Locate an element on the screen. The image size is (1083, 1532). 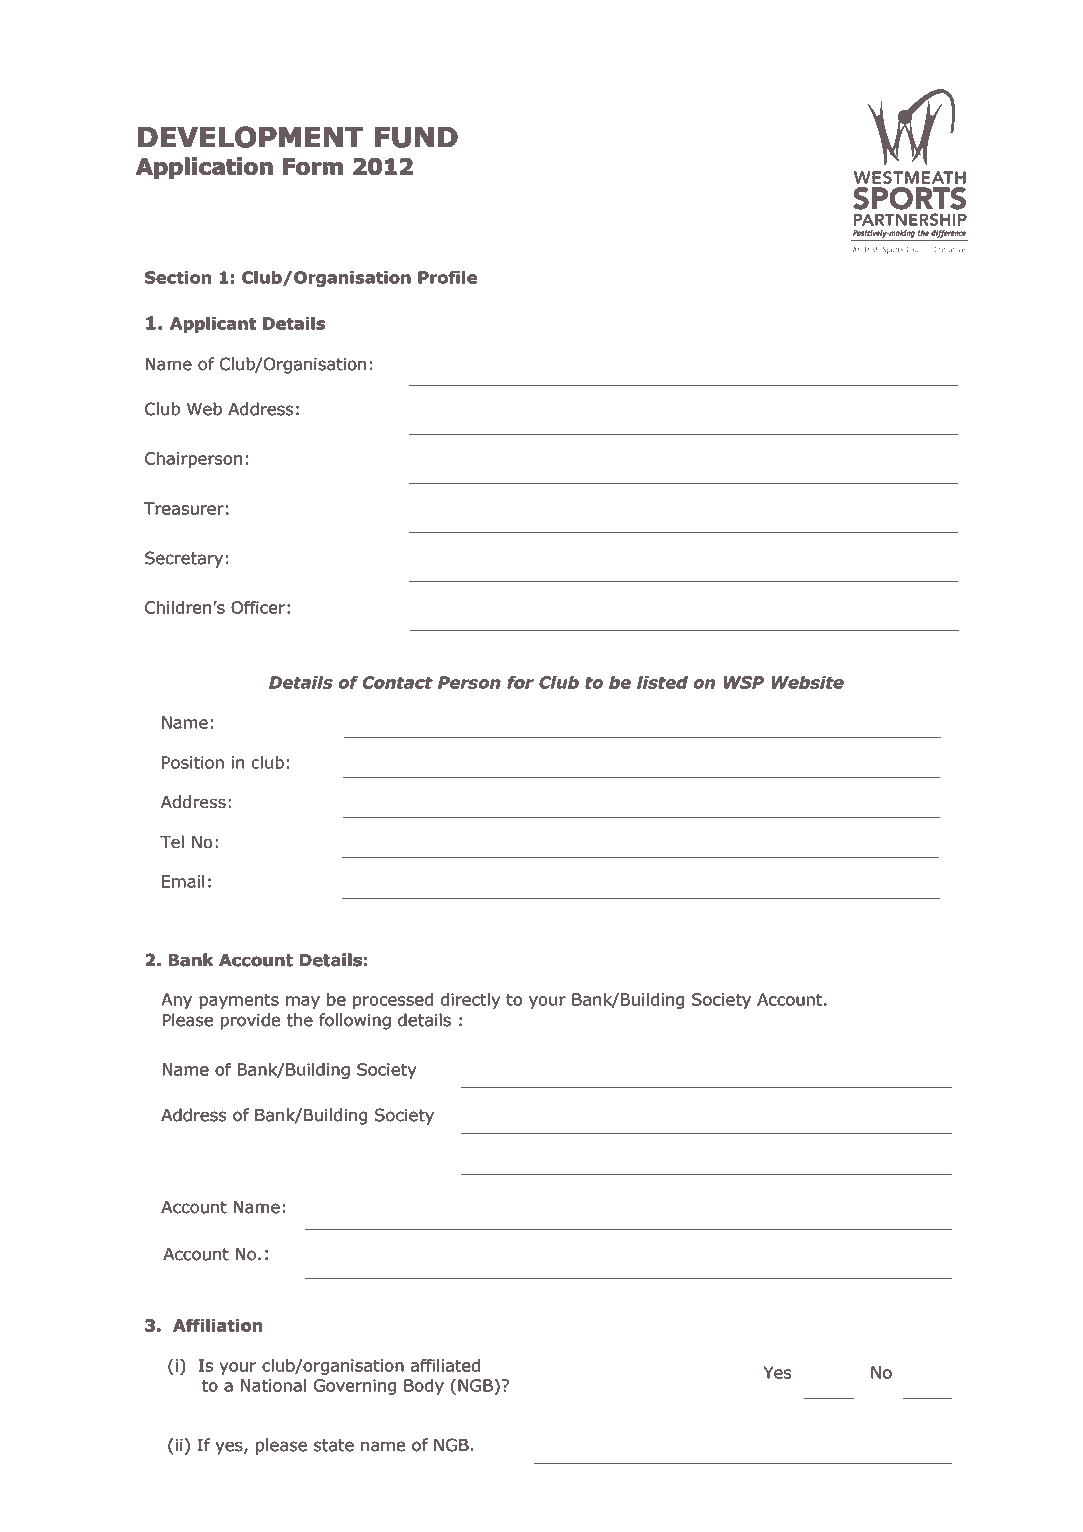
following is located at coordinates (355, 1021).
